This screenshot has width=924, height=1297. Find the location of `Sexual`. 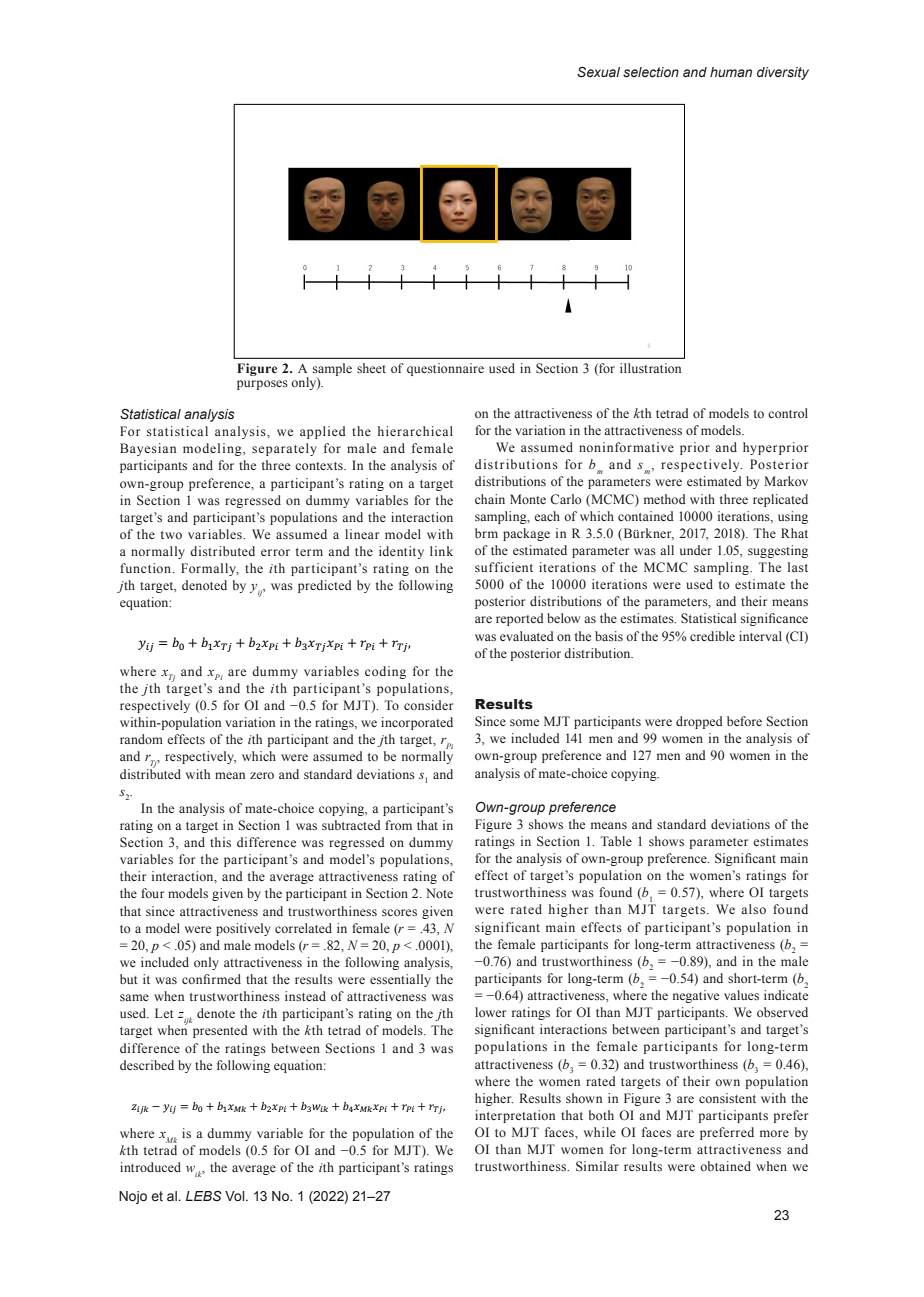

Sexual is located at coordinates (598, 72).
